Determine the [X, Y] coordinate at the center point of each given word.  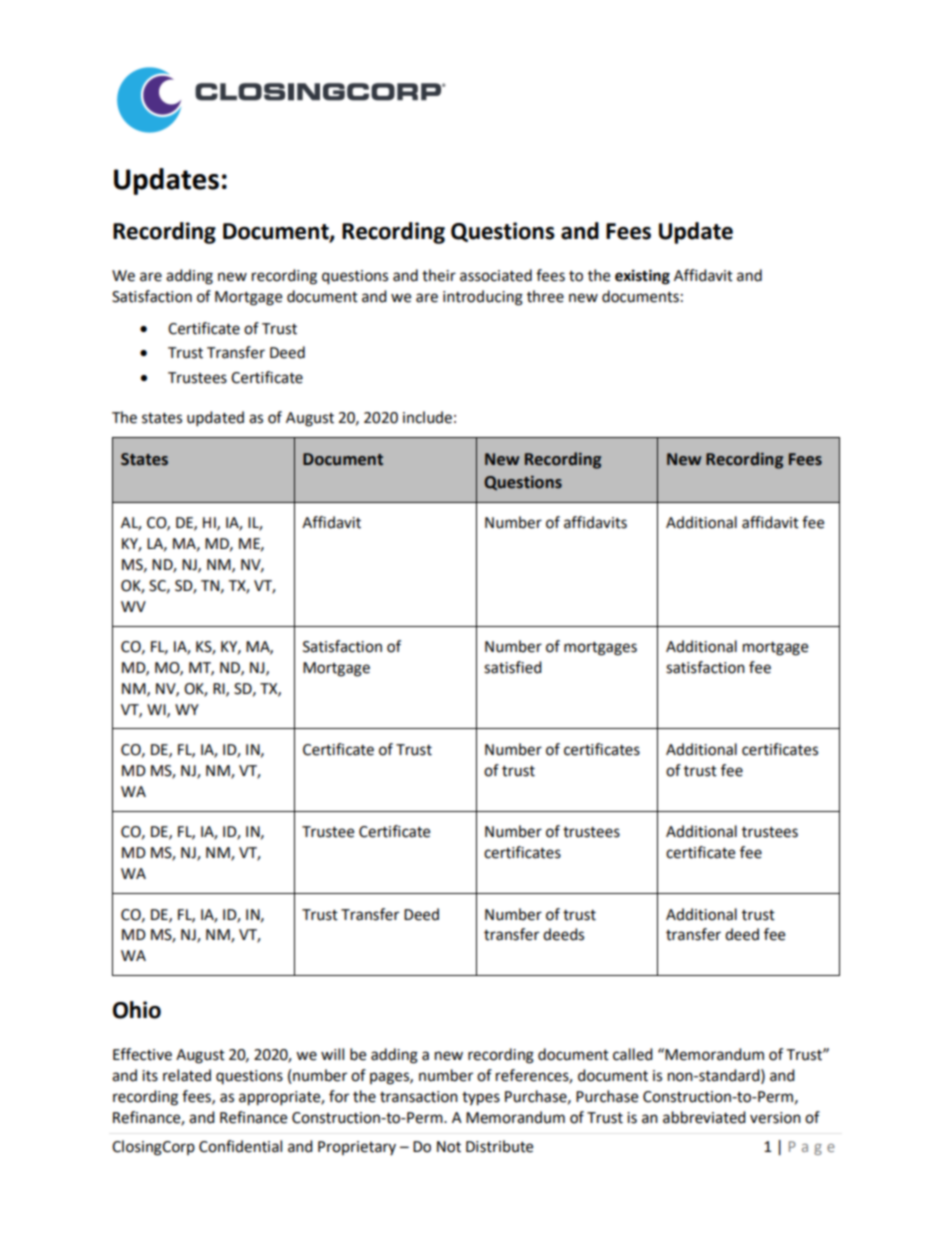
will [332, 1054]
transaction [419, 1097]
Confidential [240, 1146]
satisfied [513, 667]
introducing [483, 298]
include [427, 417]
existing [642, 277]
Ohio [137, 1010]
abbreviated [704, 1117]
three [545, 296]
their [439, 275]
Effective [142, 1054]
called [633, 1054]
